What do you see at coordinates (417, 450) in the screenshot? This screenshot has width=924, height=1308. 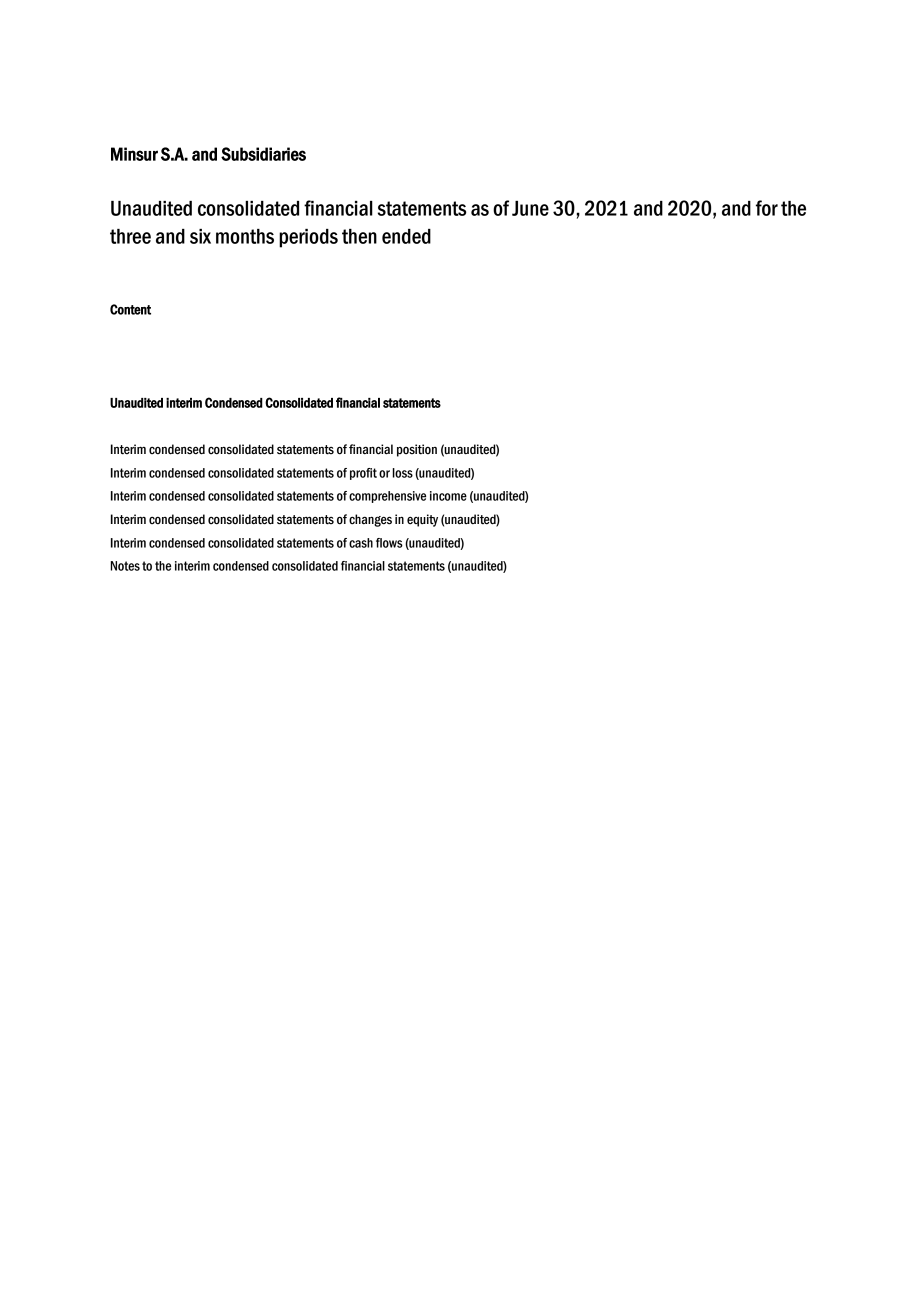 I see `position` at bounding box center [417, 450].
